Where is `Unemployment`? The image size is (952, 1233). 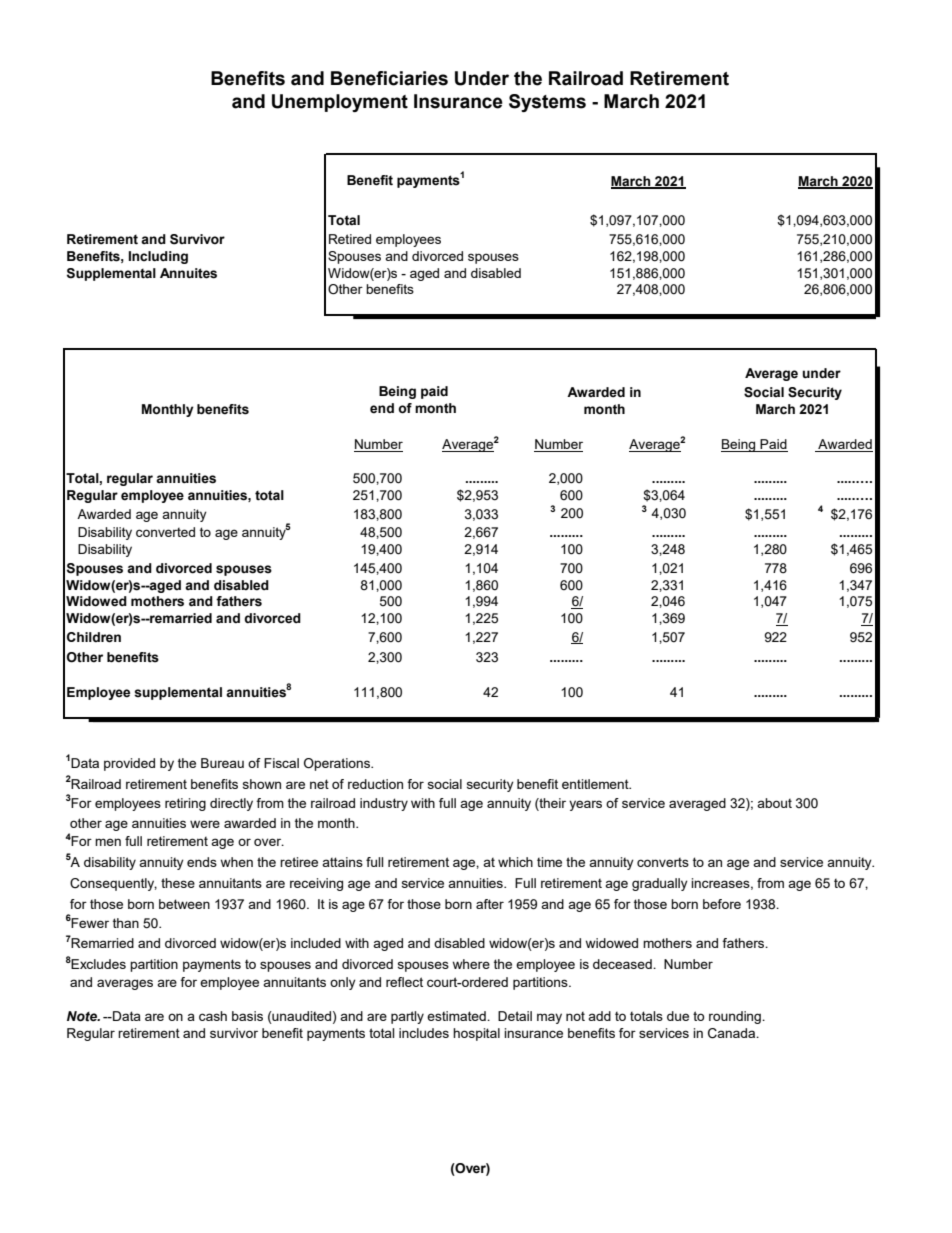 Unemployment is located at coordinates (340, 103).
